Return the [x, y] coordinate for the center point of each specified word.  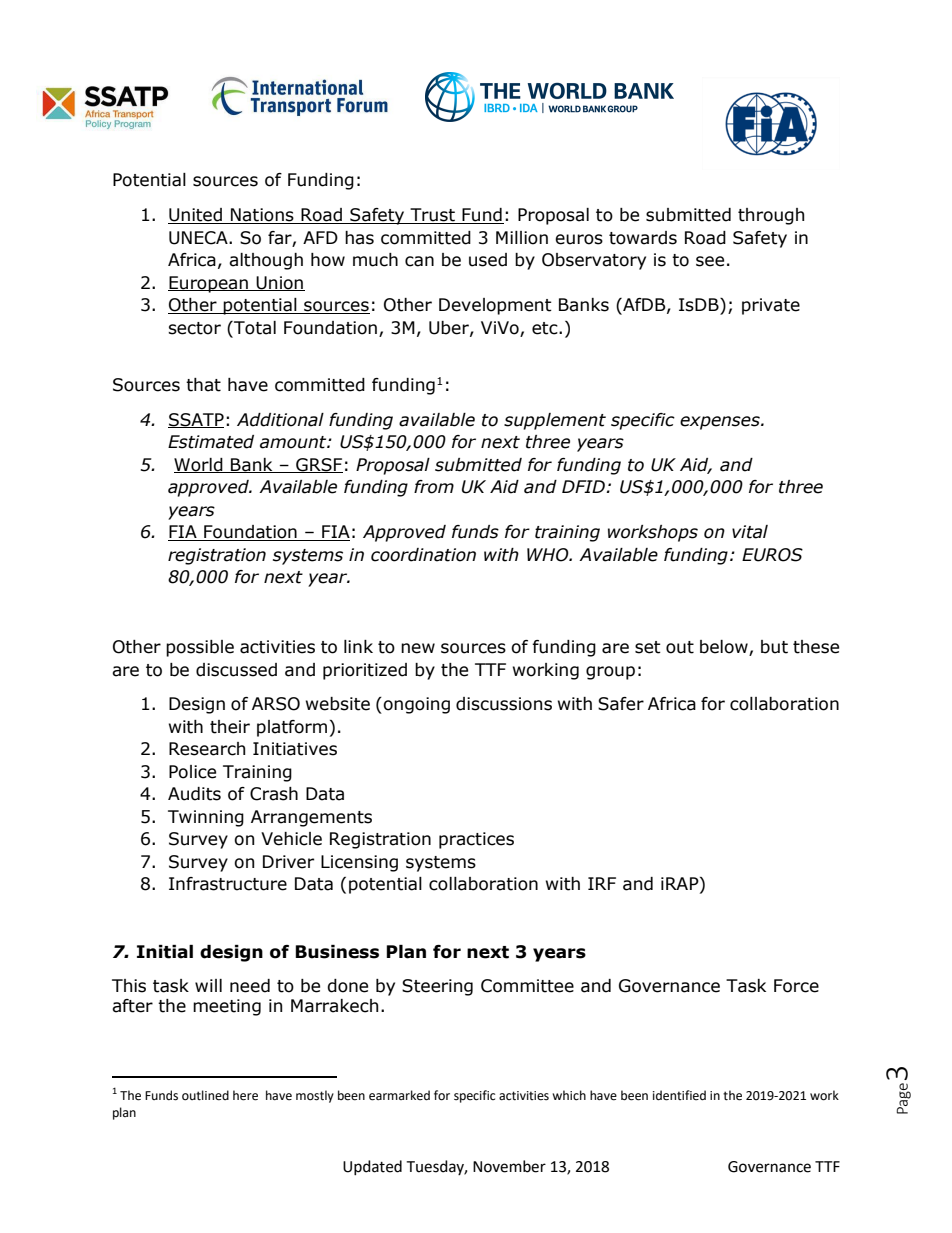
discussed [236, 670]
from [434, 487]
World [199, 465]
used [488, 260]
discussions [504, 704]
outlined [205, 1095]
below [725, 648]
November [509, 1166]
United [196, 216]
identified [679, 1095]
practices [476, 840]
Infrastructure [228, 884]
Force [796, 986]
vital [750, 532]
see [710, 261]
